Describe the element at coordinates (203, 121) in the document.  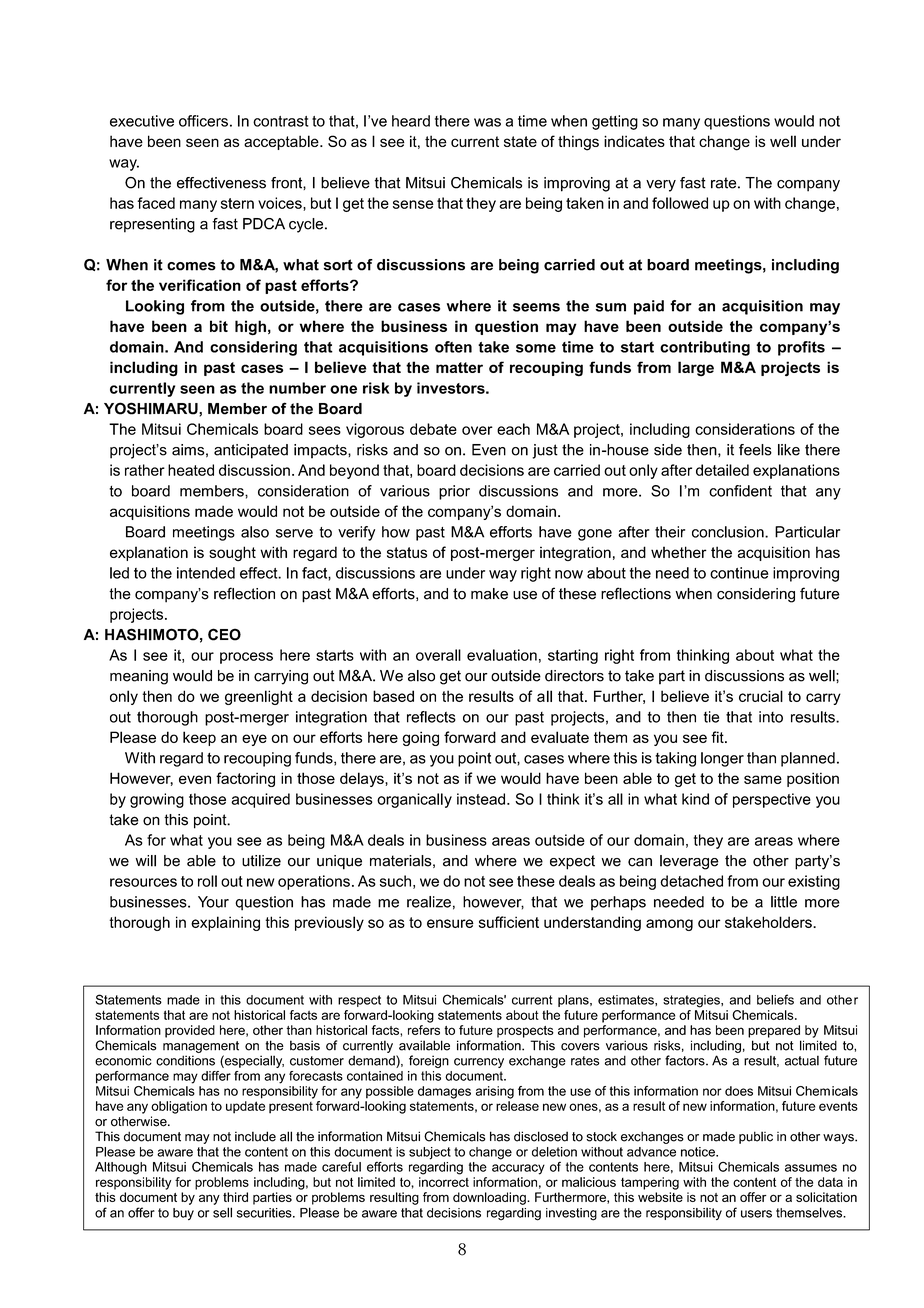
I see `officers` at that location.
